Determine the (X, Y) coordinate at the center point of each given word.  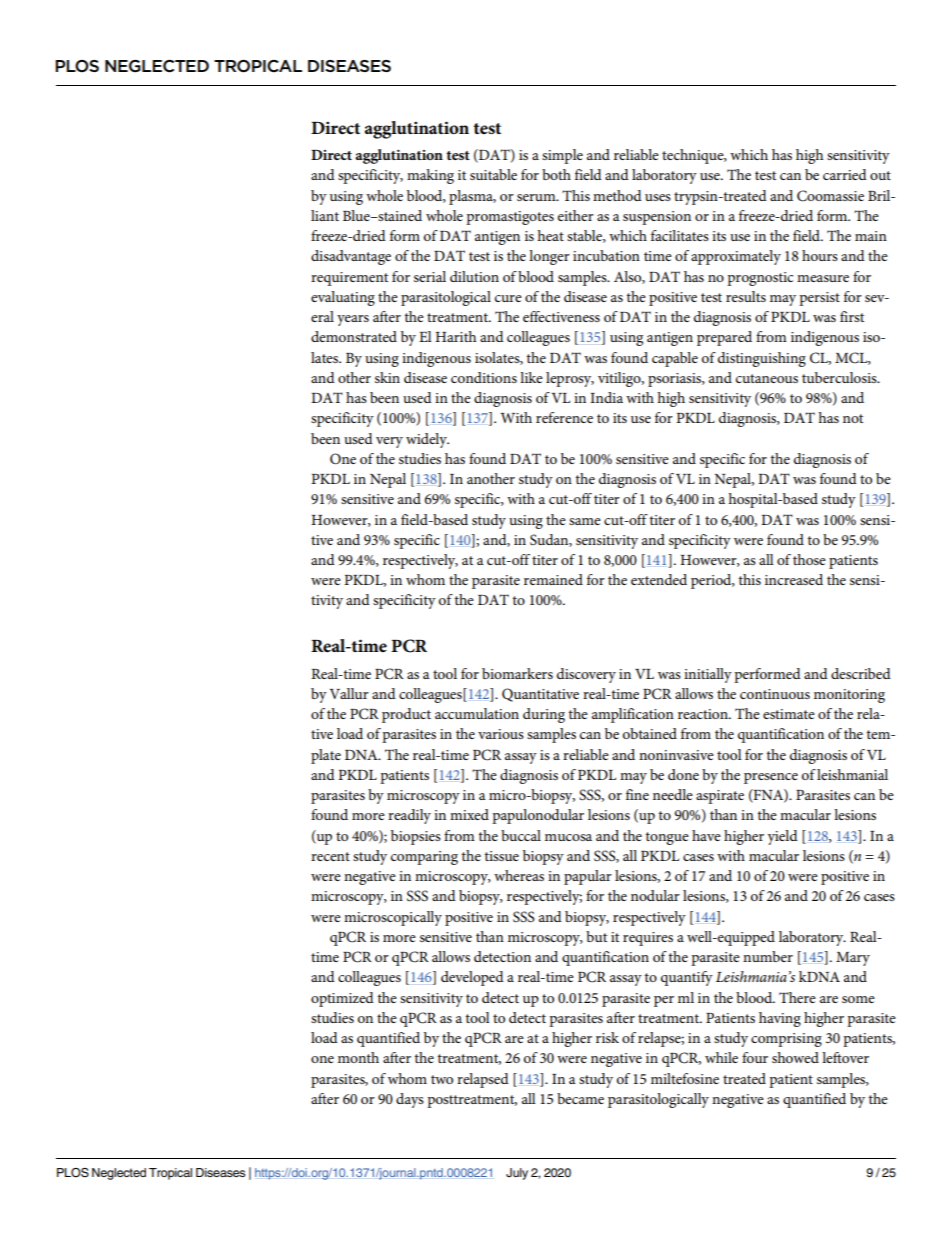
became (580, 1098)
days (410, 1100)
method (617, 195)
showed (795, 1057)
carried (845, 174)
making (430, 176)
